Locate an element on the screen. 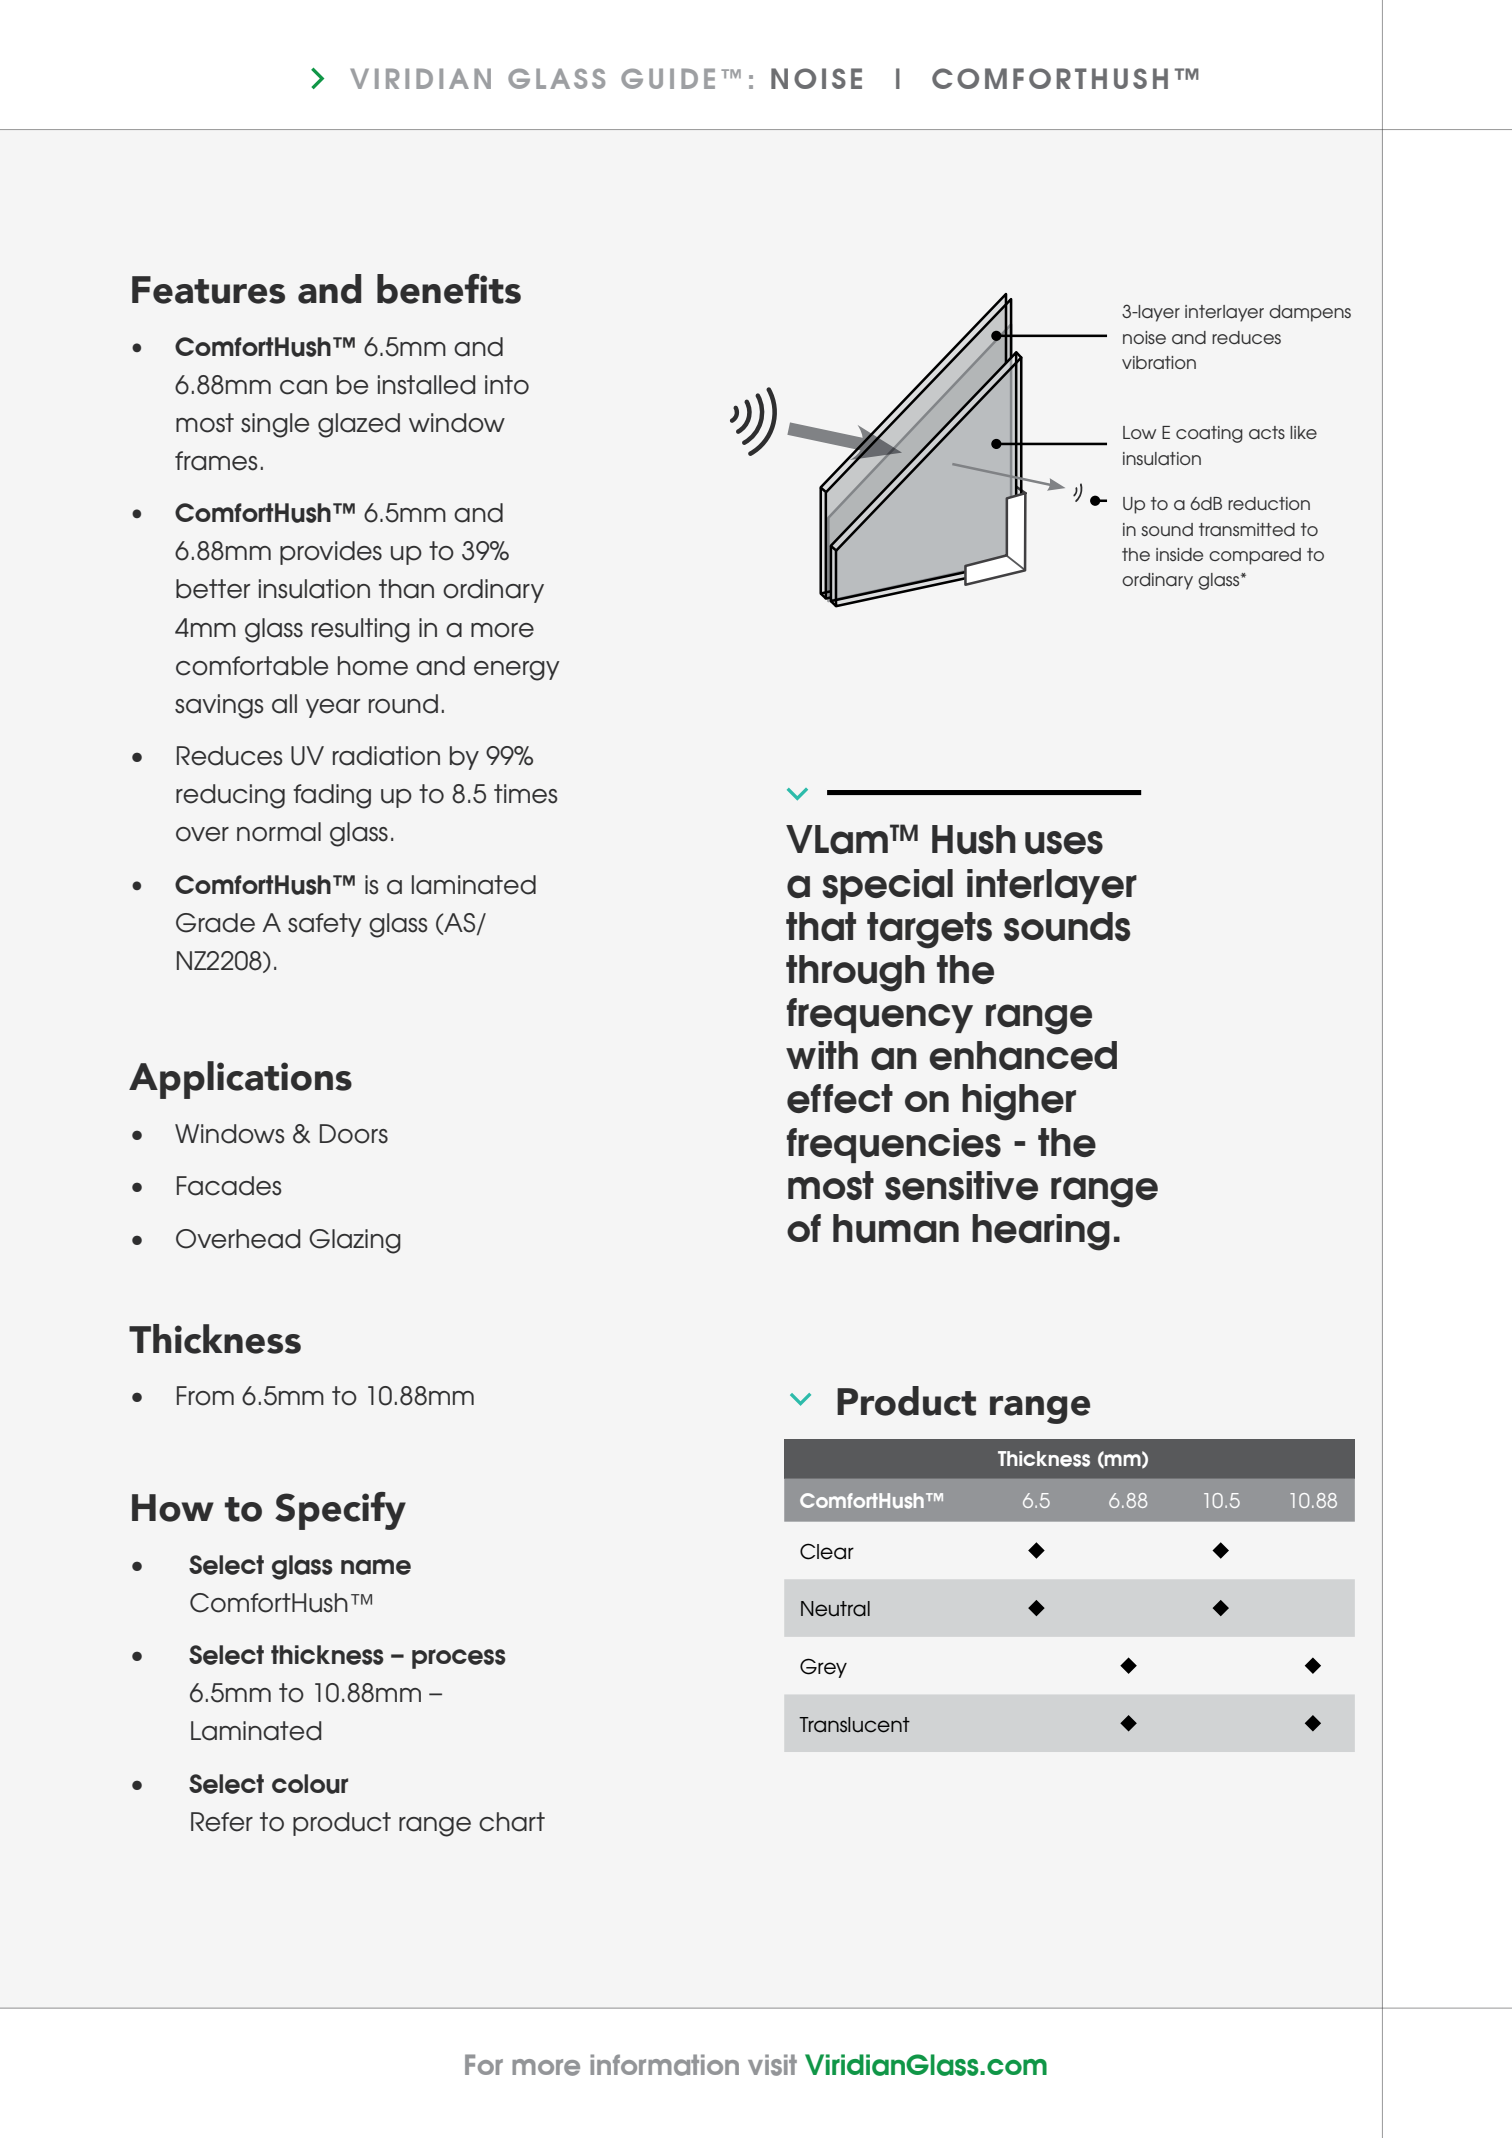  Refer is located at coordinates (222, 1822).
